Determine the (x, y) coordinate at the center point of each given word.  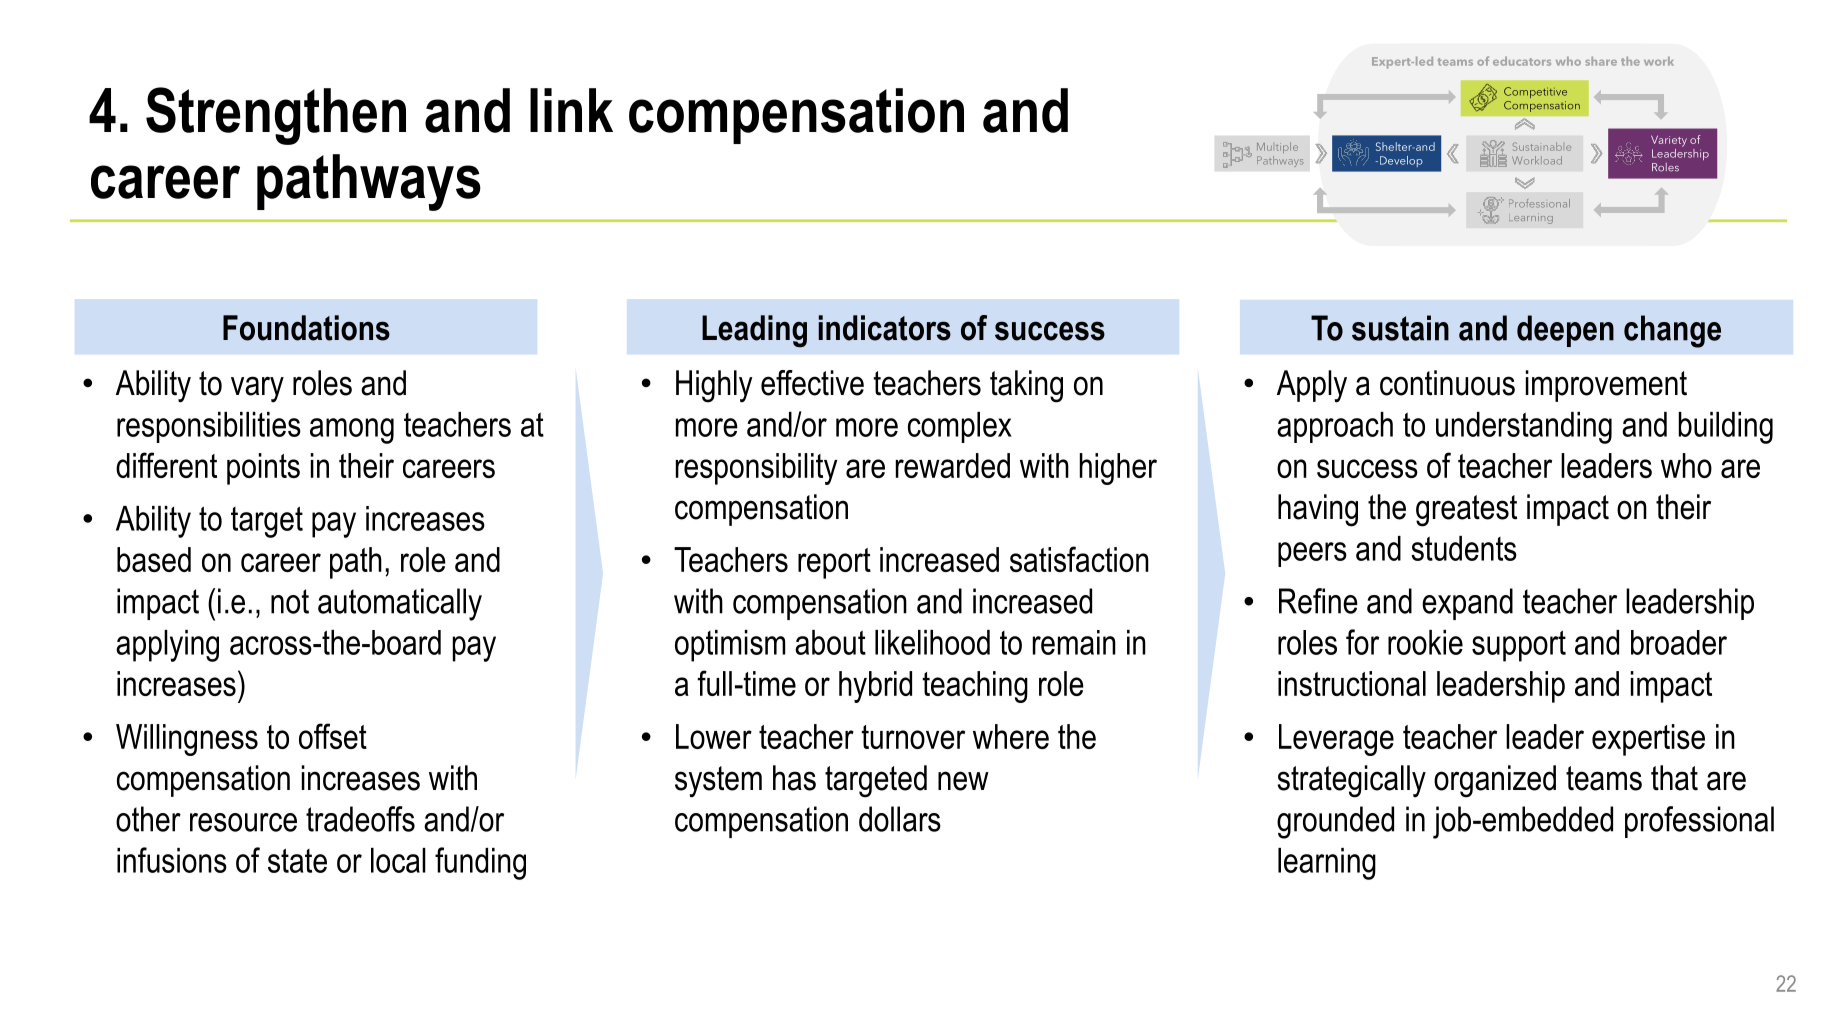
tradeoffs (360, 819)
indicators (884, 328)
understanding (1524, 428)
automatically (400, 604)
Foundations (306, 328)
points (263, 469)
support (1519, 646)
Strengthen (276, 116)
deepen (1565, 331)
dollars (900, 819)
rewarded (953, 465)
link (571, 110)
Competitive (1535, 92)
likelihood (932, 642)
